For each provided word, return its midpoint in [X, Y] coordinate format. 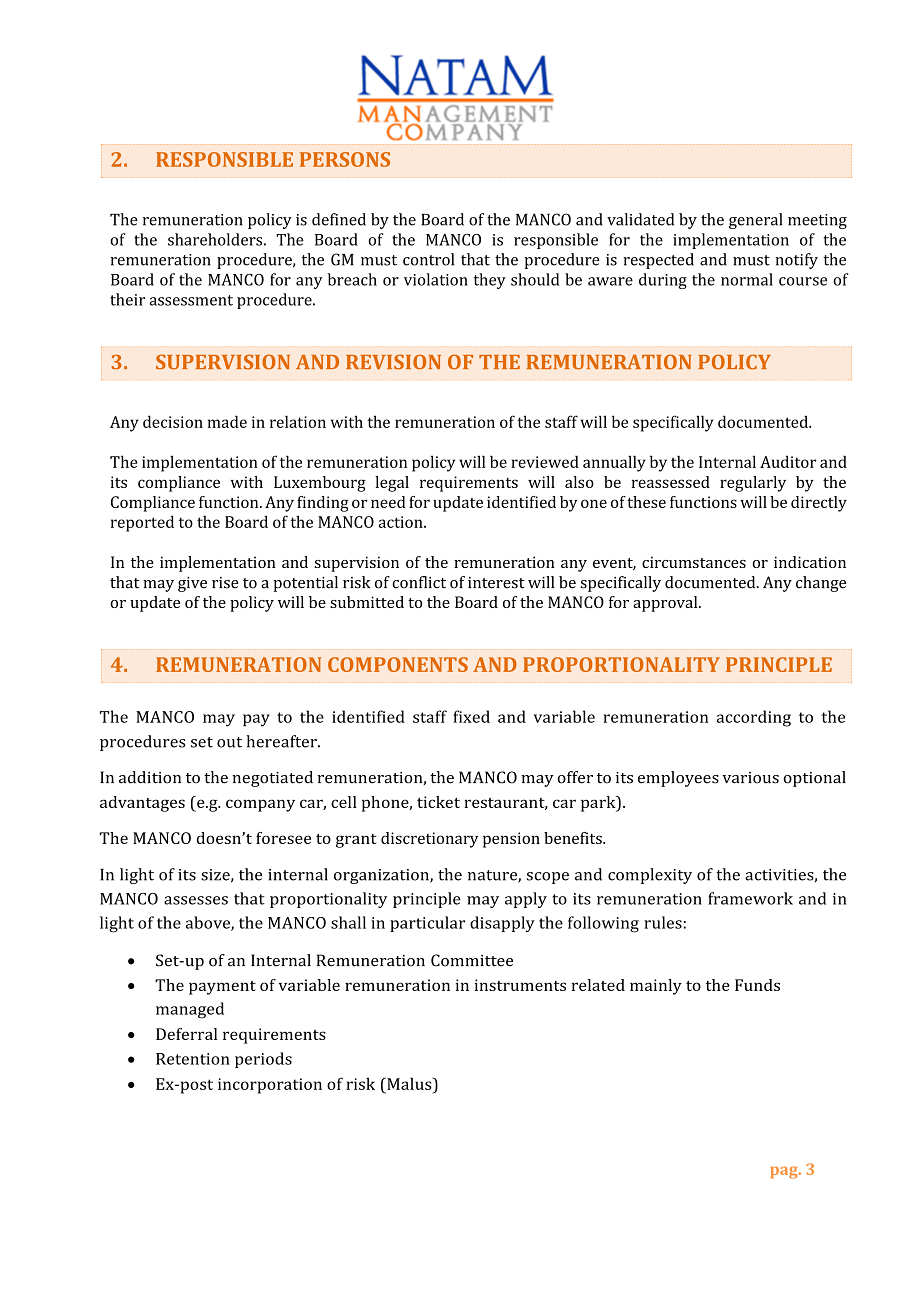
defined [339, 219]
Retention [193, 1059]
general [755, 221]
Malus [409, 1083]
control [428, 259]
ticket [438, 802]
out [229, 742]
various [750, 778]
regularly [753, 484]
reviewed [545, 461]
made [227, 421]
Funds [757, 985]
